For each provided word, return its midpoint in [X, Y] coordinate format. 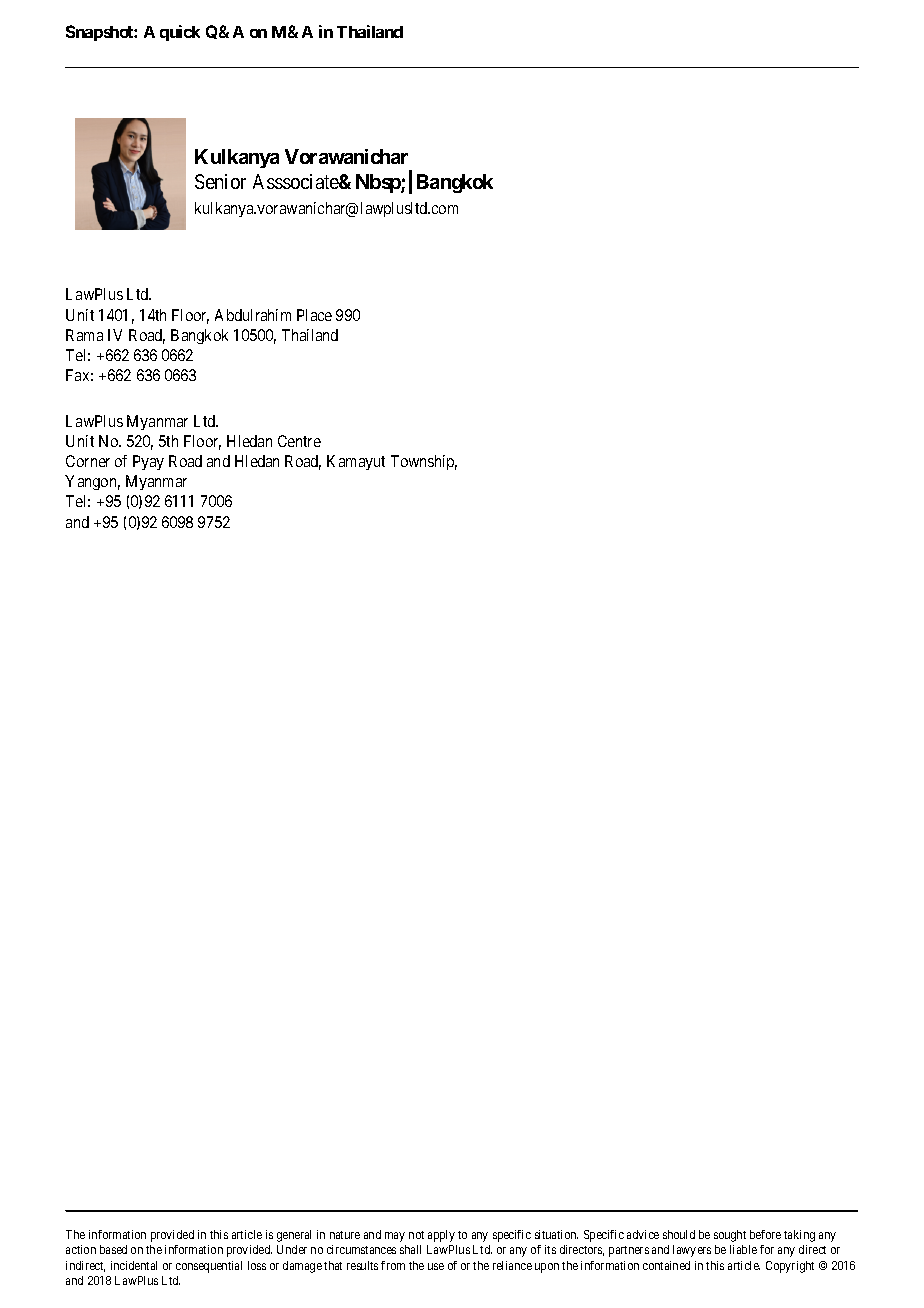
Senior [220, 181]
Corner [88, 461]
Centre [299, 441]
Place [314, 315]
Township [424, 462]
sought [730, 1236]
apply [441, 1236]
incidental [134, 1265]
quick [180, 33]
